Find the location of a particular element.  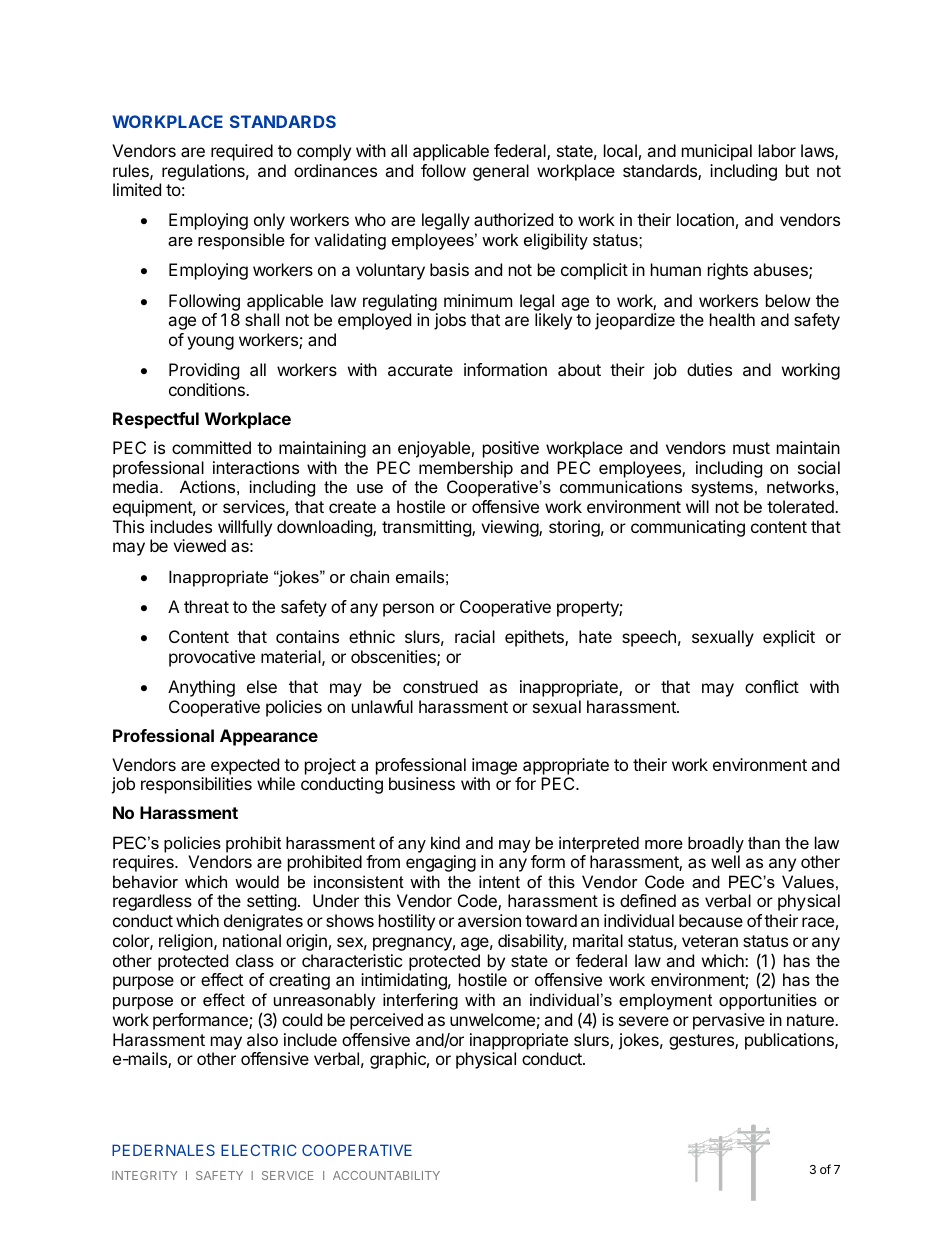

conflict is located at coordinates (772, 686).
